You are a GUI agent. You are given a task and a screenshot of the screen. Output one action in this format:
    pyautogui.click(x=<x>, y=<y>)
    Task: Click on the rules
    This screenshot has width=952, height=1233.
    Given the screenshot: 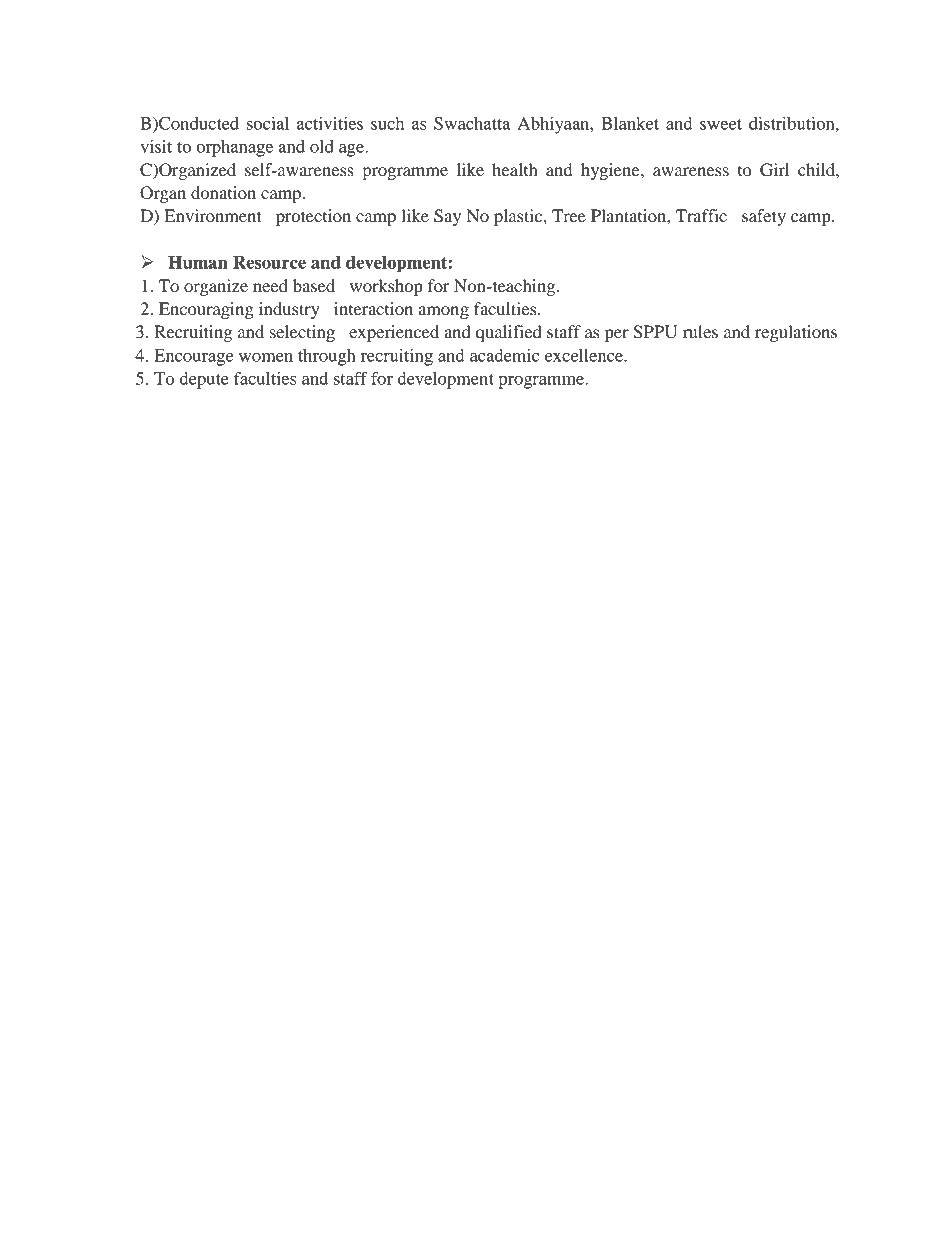 What is the action you would take?
    pyautogui.click(x=700, y=331)
